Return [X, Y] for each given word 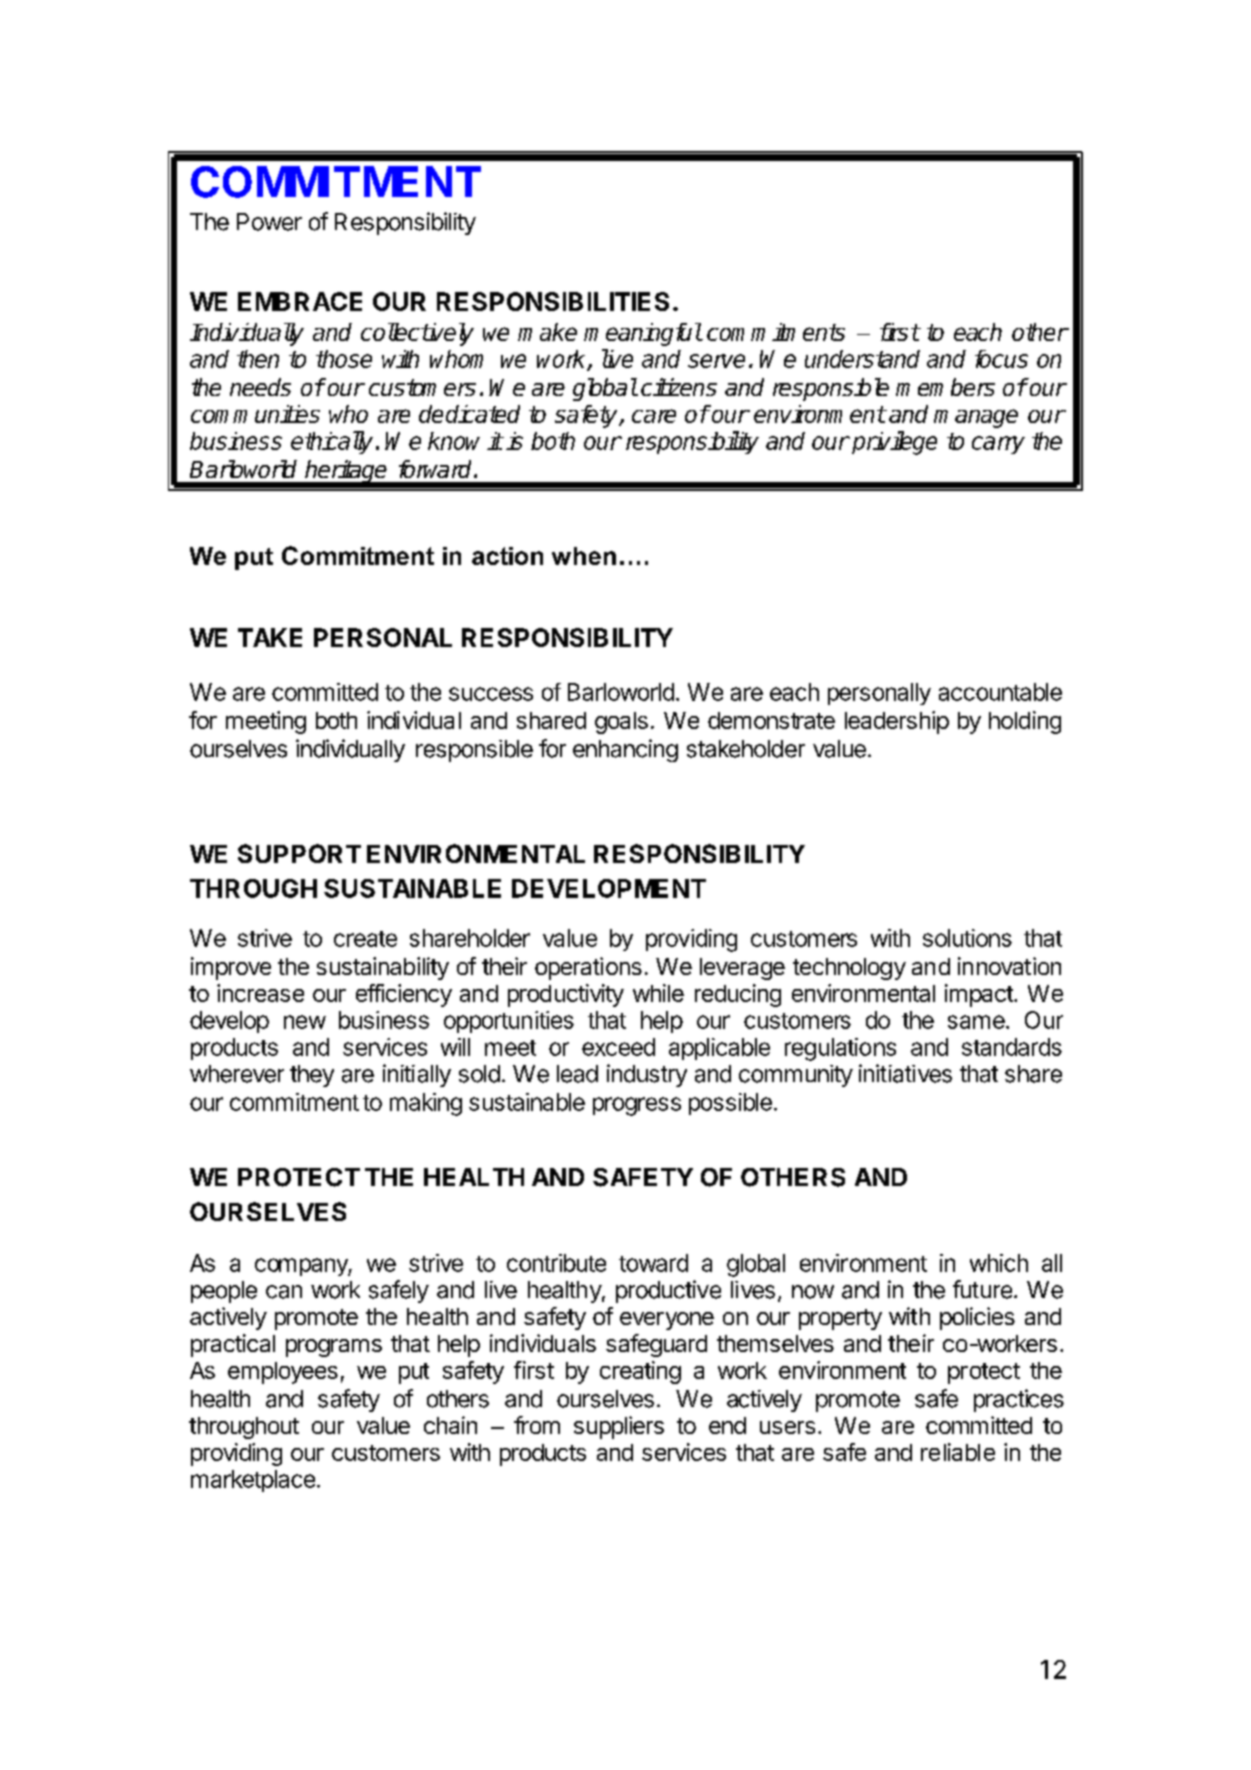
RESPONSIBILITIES [553, 301]
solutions [967, 938]
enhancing [625, 750]
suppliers [619, 1427]
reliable [958, 1452]
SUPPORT [299, 853]
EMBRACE [300, 301]
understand [862, 359]
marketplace [253, 1481]
